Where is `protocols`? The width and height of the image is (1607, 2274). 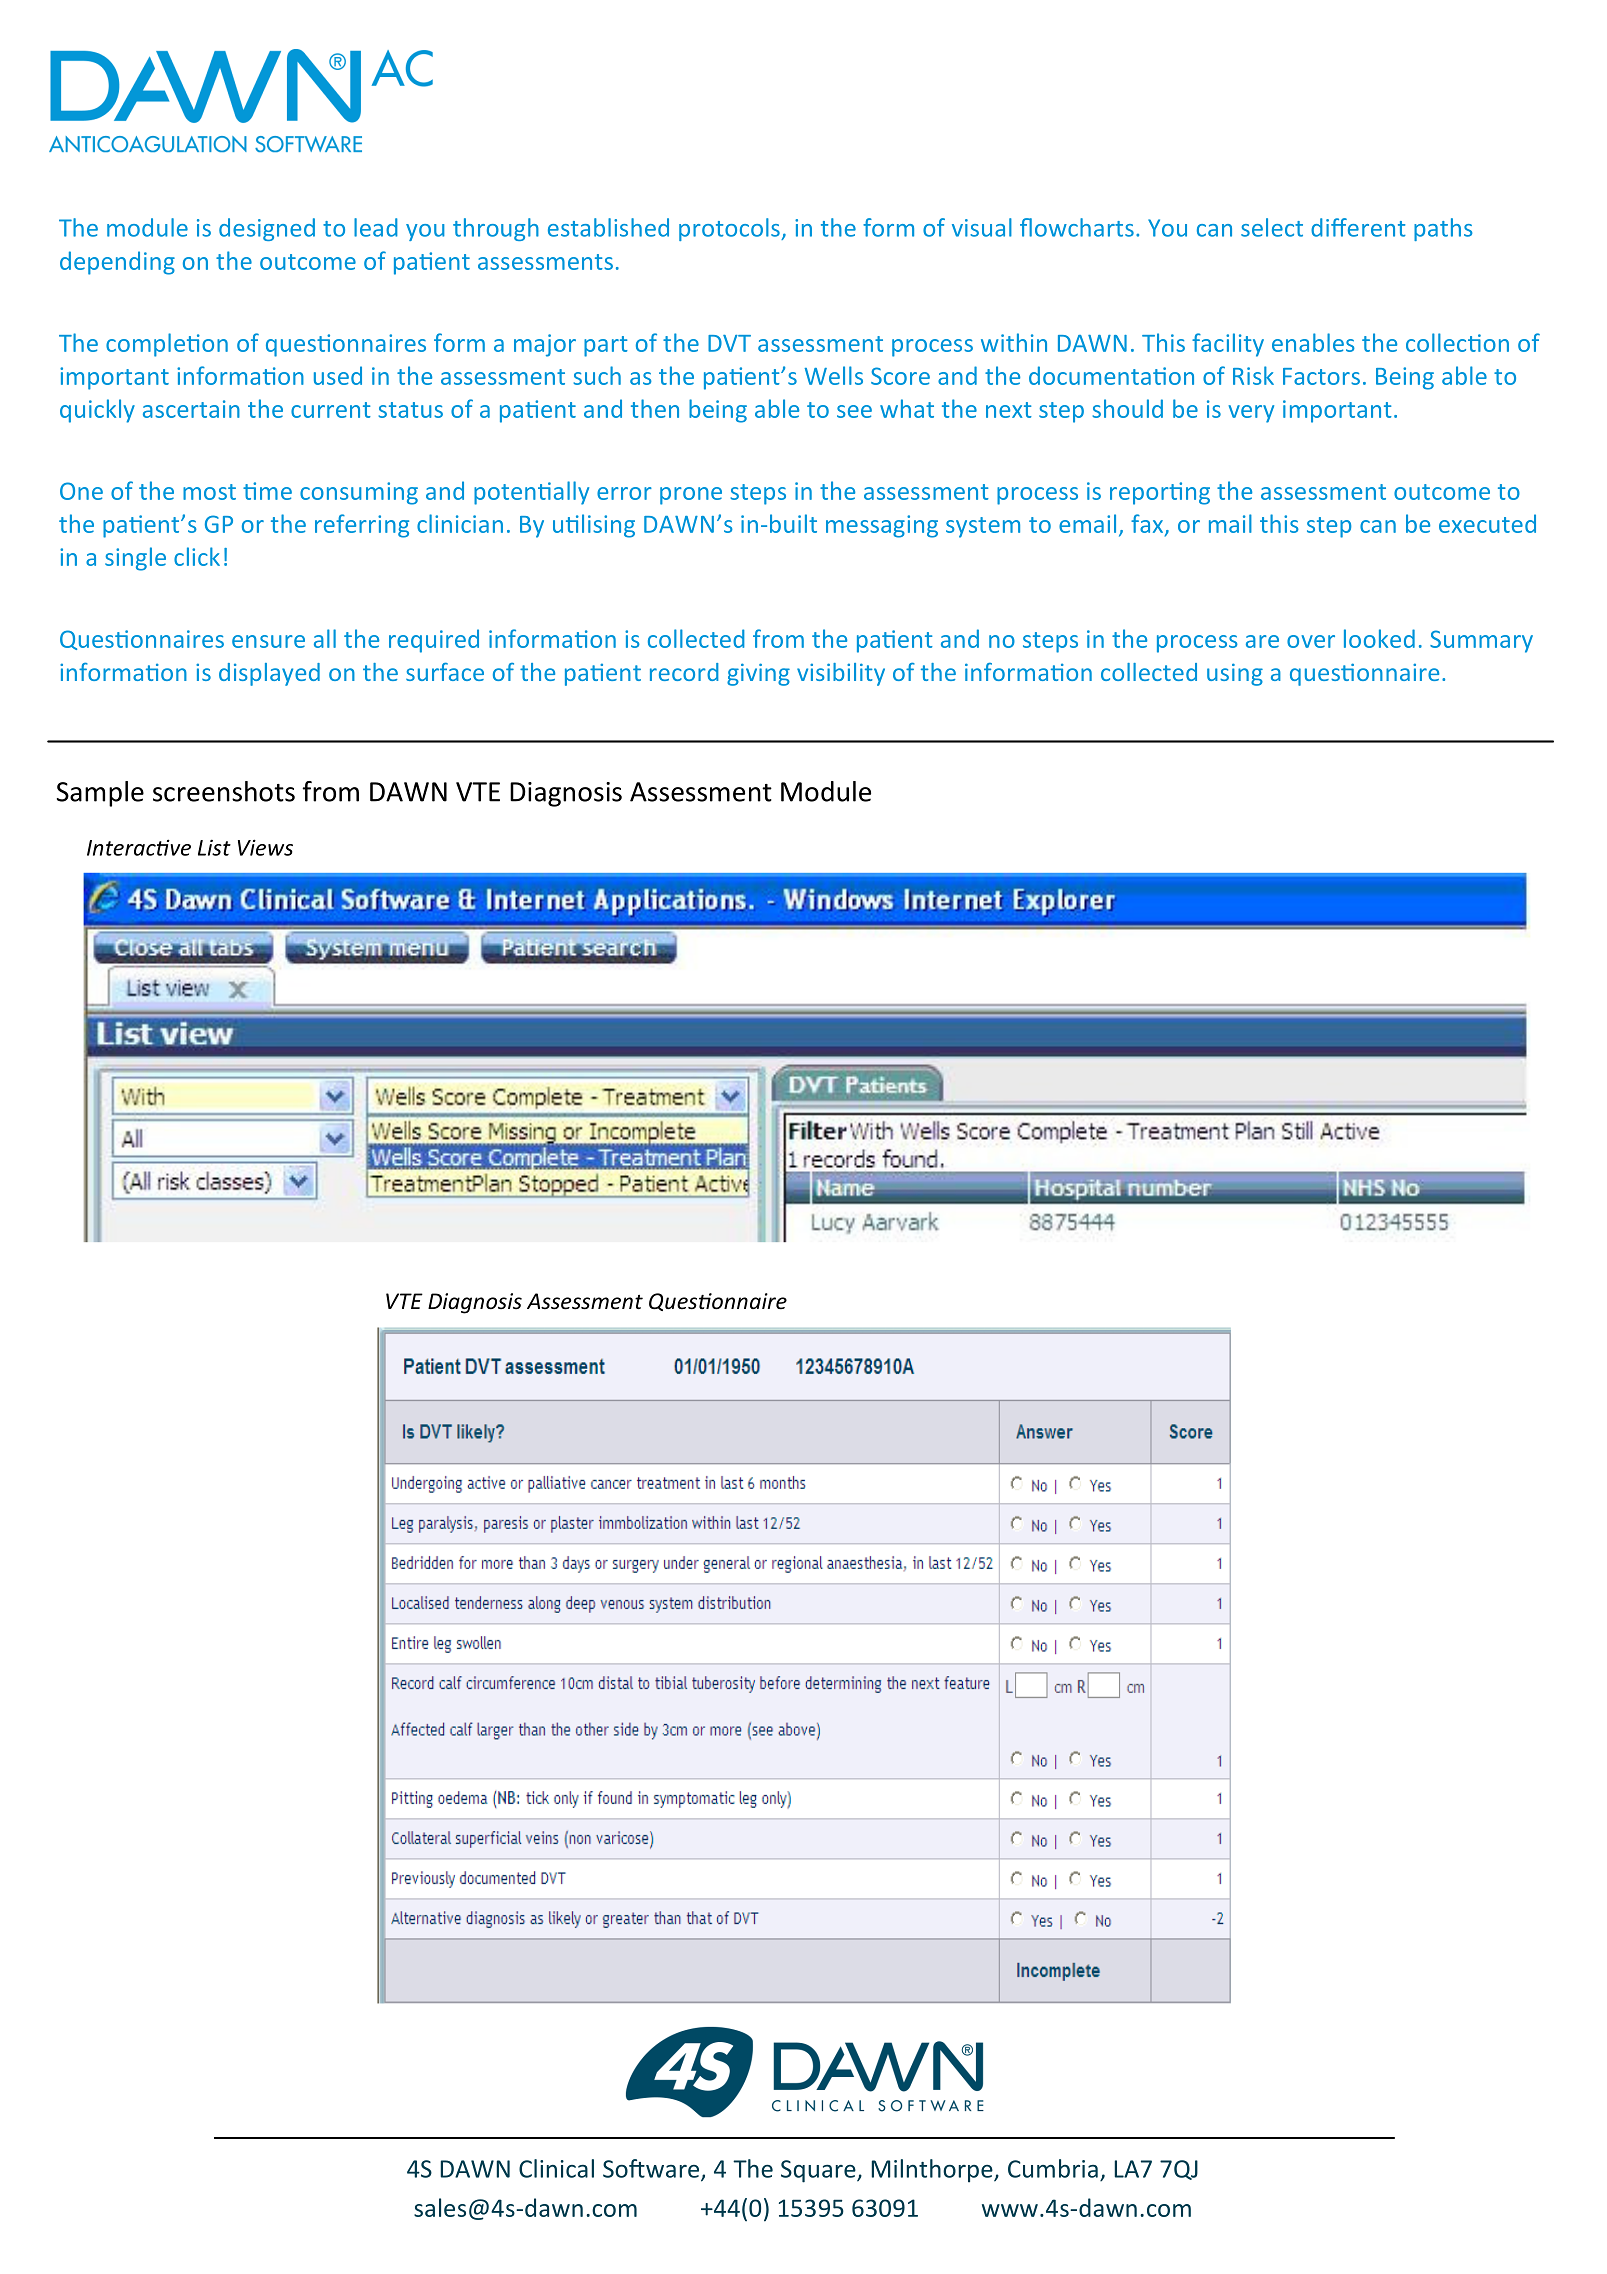 protocols is located at coordinates (730, 229).
